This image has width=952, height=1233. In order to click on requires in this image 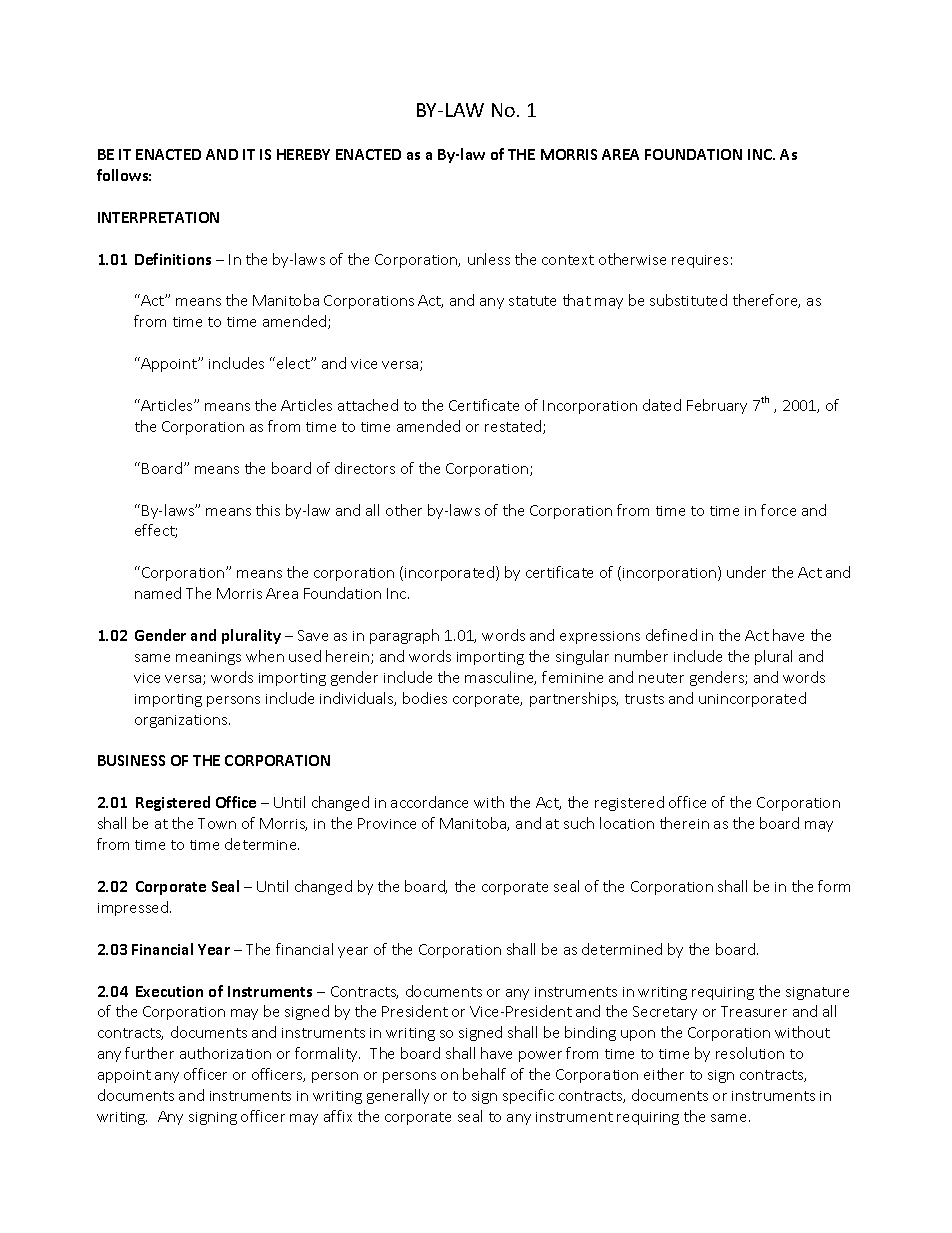, I will do `click(700, 261)`.
